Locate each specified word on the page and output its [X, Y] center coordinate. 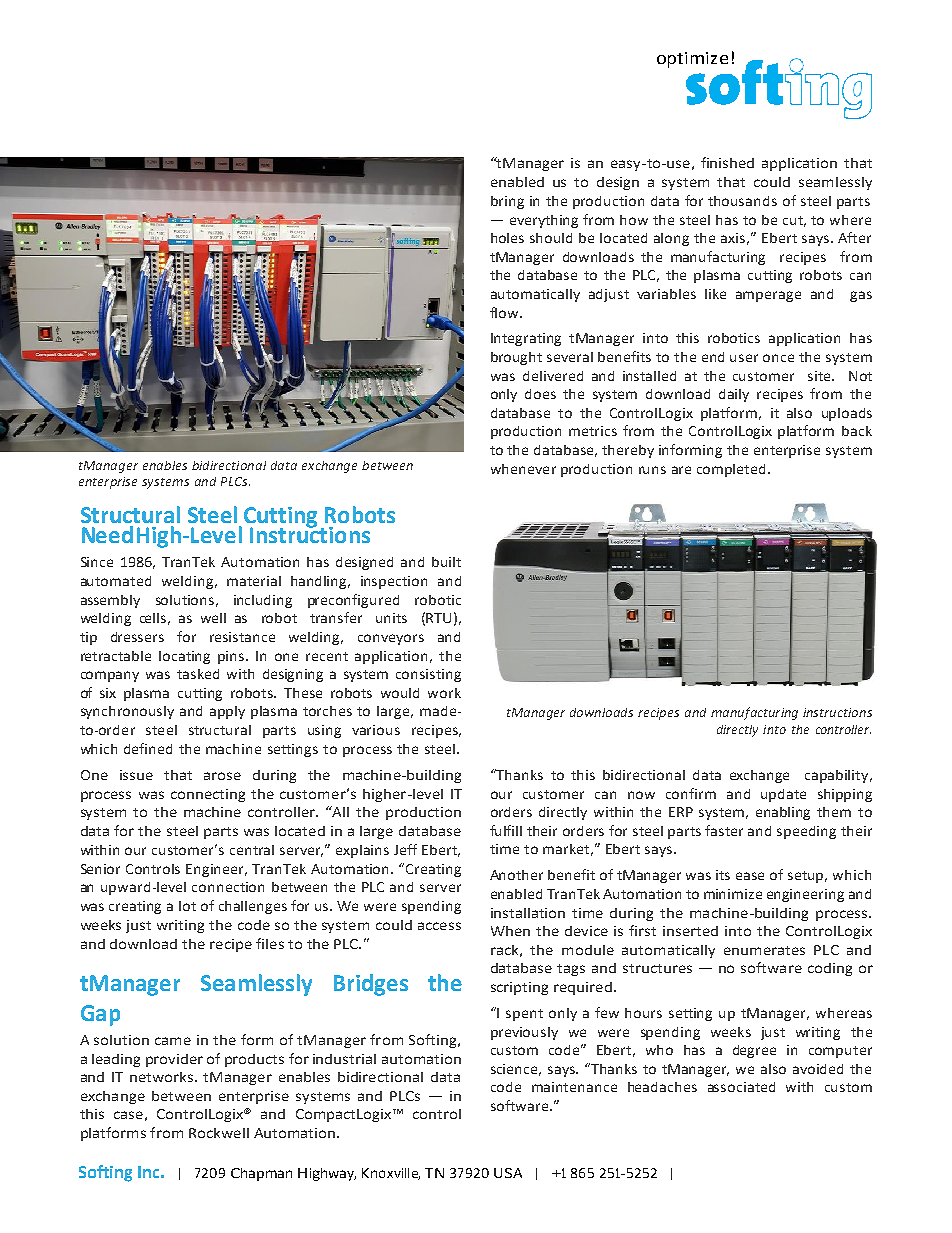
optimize [692, 60]
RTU [438, 618]
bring [507, 202]
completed [733, 470]
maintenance [574, 1087]
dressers [137, 637]
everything [544, 221]
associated [741, 1087]
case [128, 1115]
